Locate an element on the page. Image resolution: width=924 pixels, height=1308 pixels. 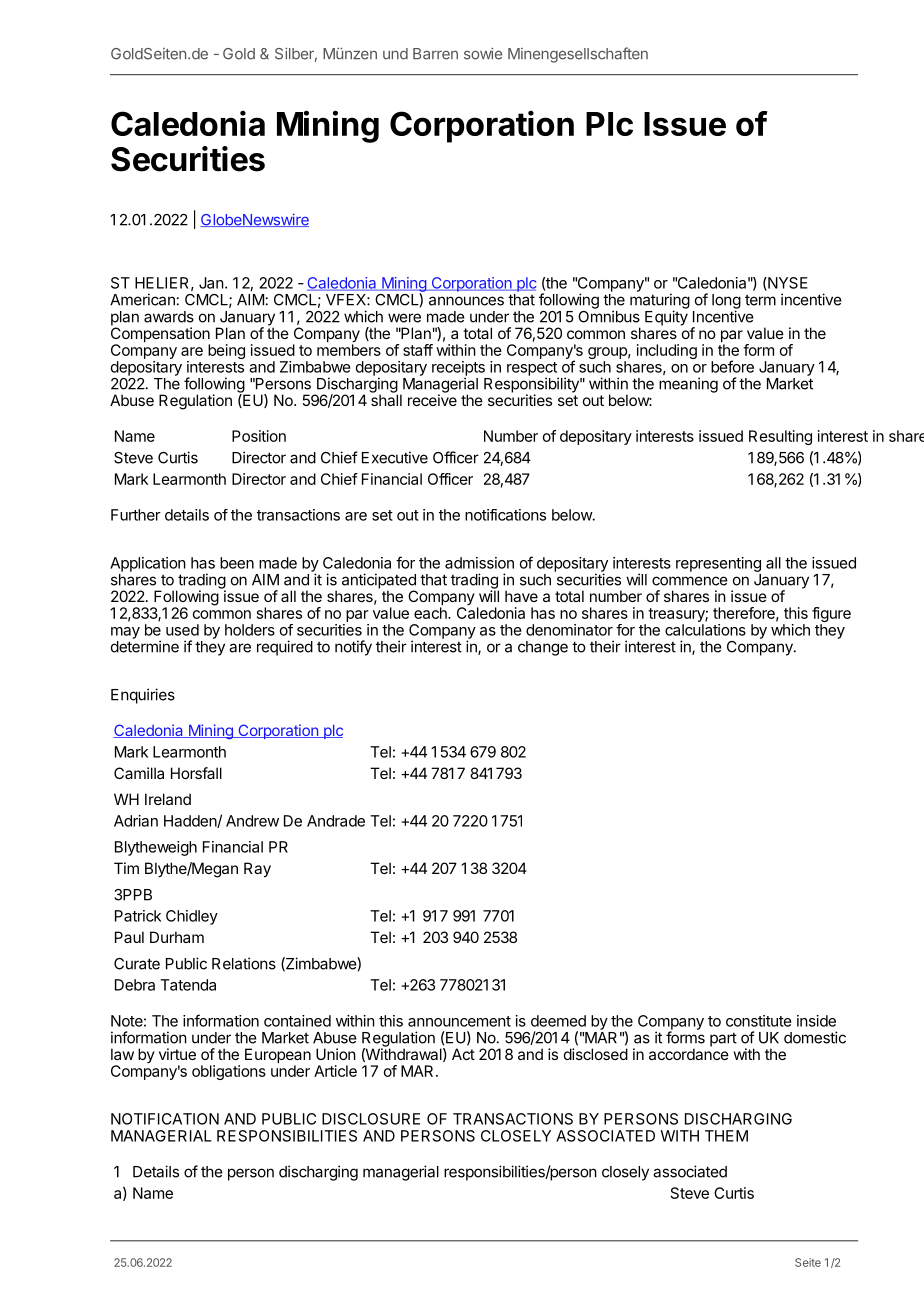
Resulting is located at coordinates (780, 437).
